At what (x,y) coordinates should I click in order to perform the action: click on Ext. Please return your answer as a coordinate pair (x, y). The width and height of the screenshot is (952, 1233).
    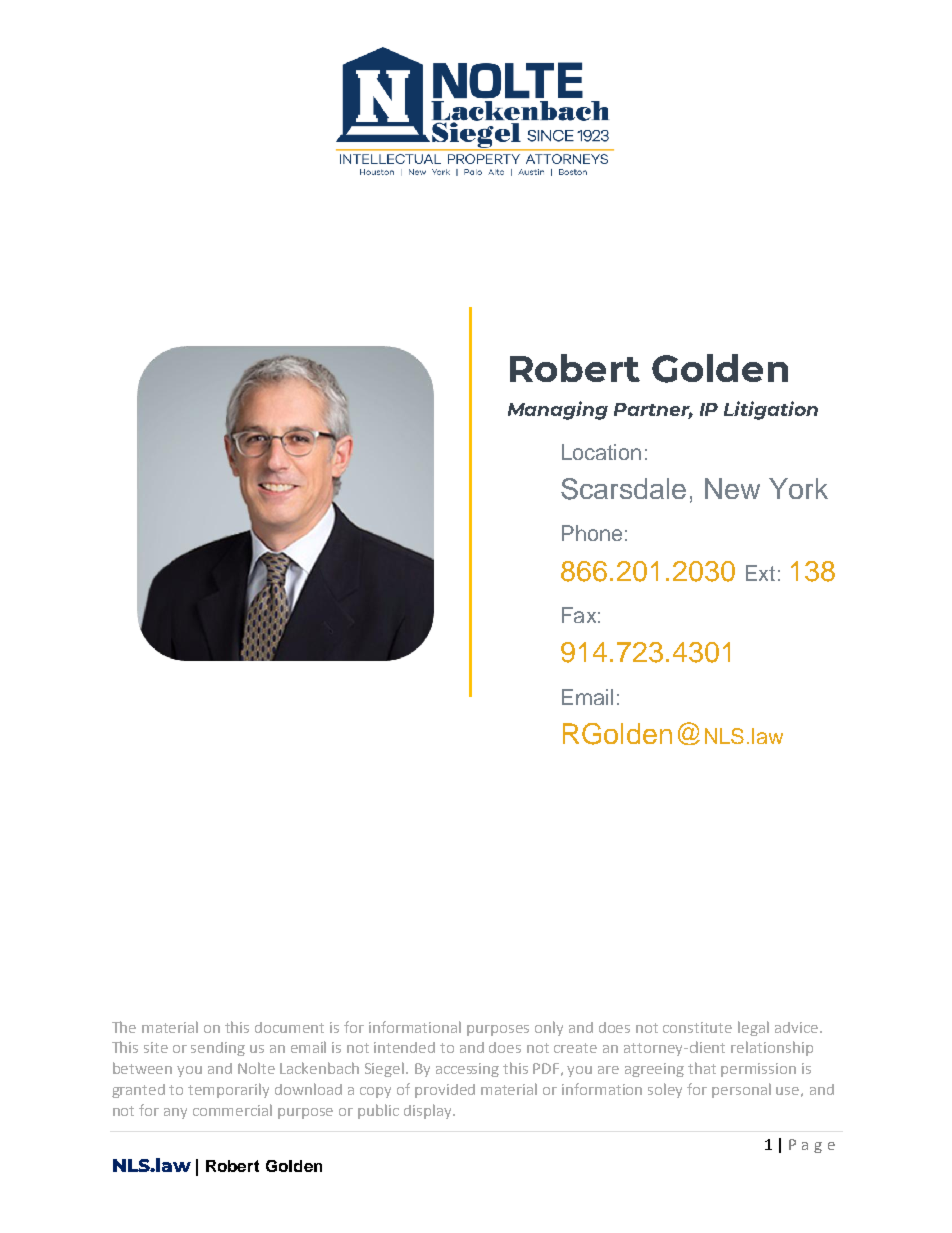
    Looking at the image, I should click on (760, 573).
